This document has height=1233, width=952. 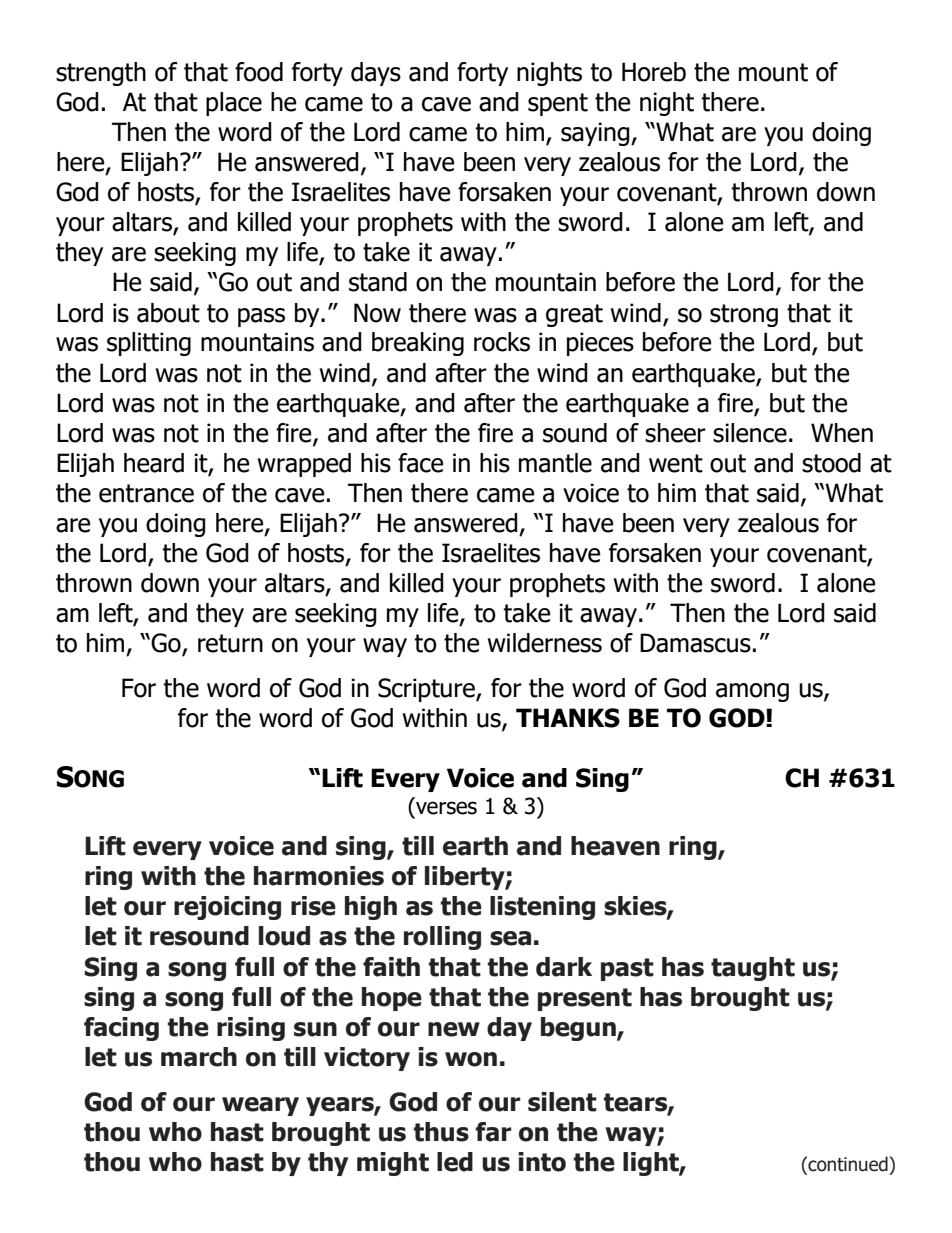 I want to click on Horeb, so click(x=654, y=72).
